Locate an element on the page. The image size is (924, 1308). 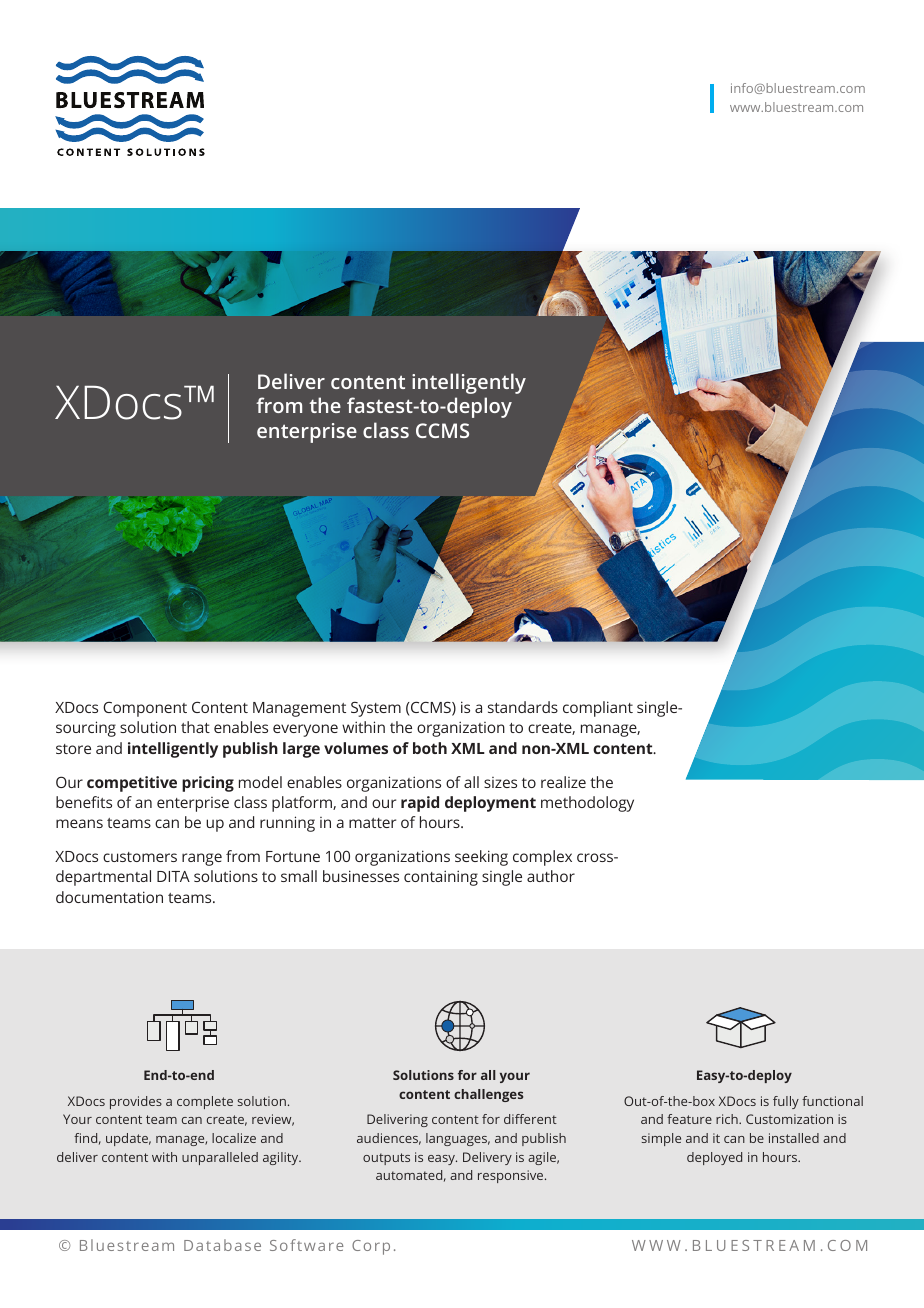
that is located at coordinates (195, 727).
